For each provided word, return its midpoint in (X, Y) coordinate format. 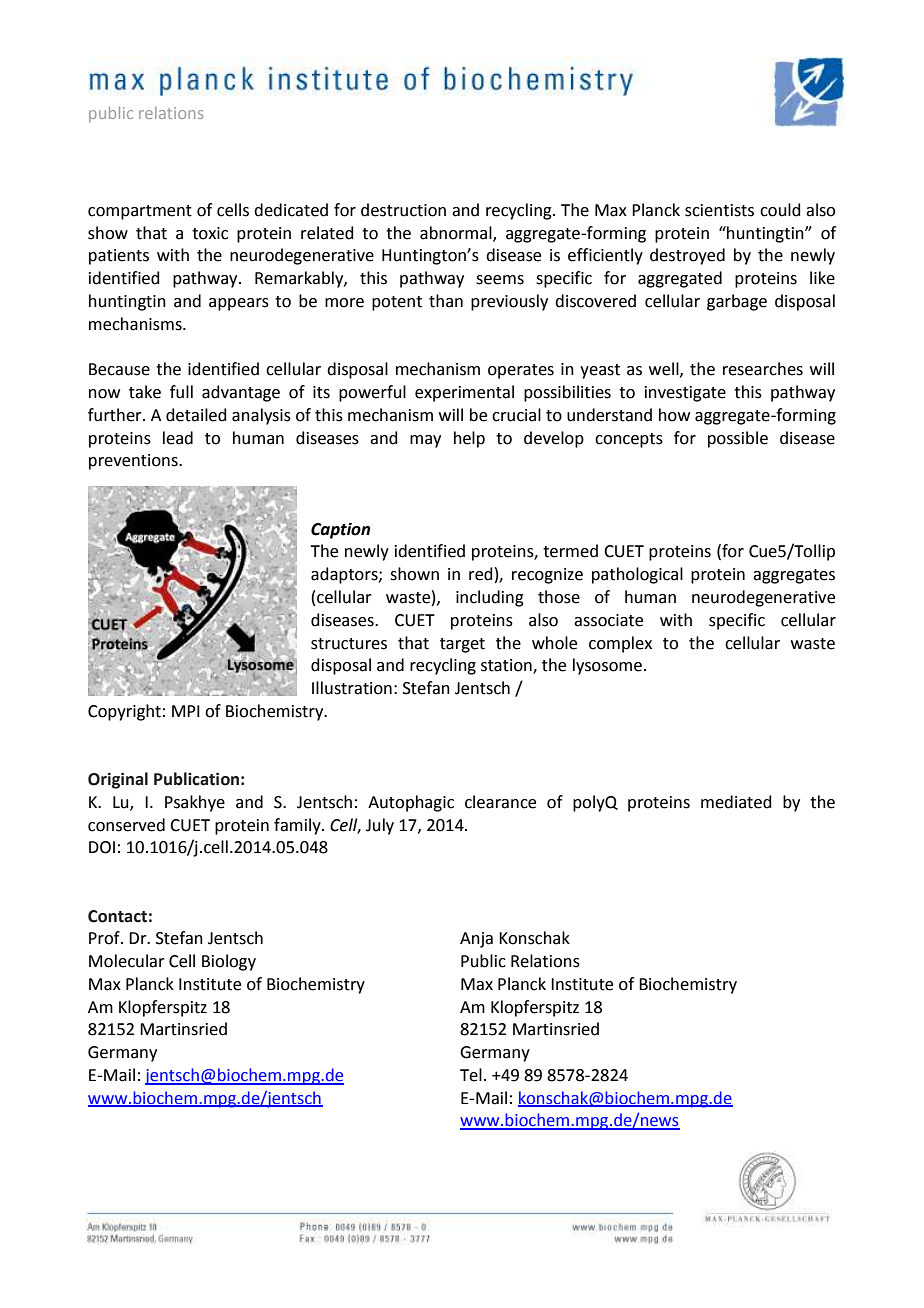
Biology (229, 962)
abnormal (457, 233)
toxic (210, 233)
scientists (719, 210)
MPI (186, 711)
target (462, 645)
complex (620, 644)
